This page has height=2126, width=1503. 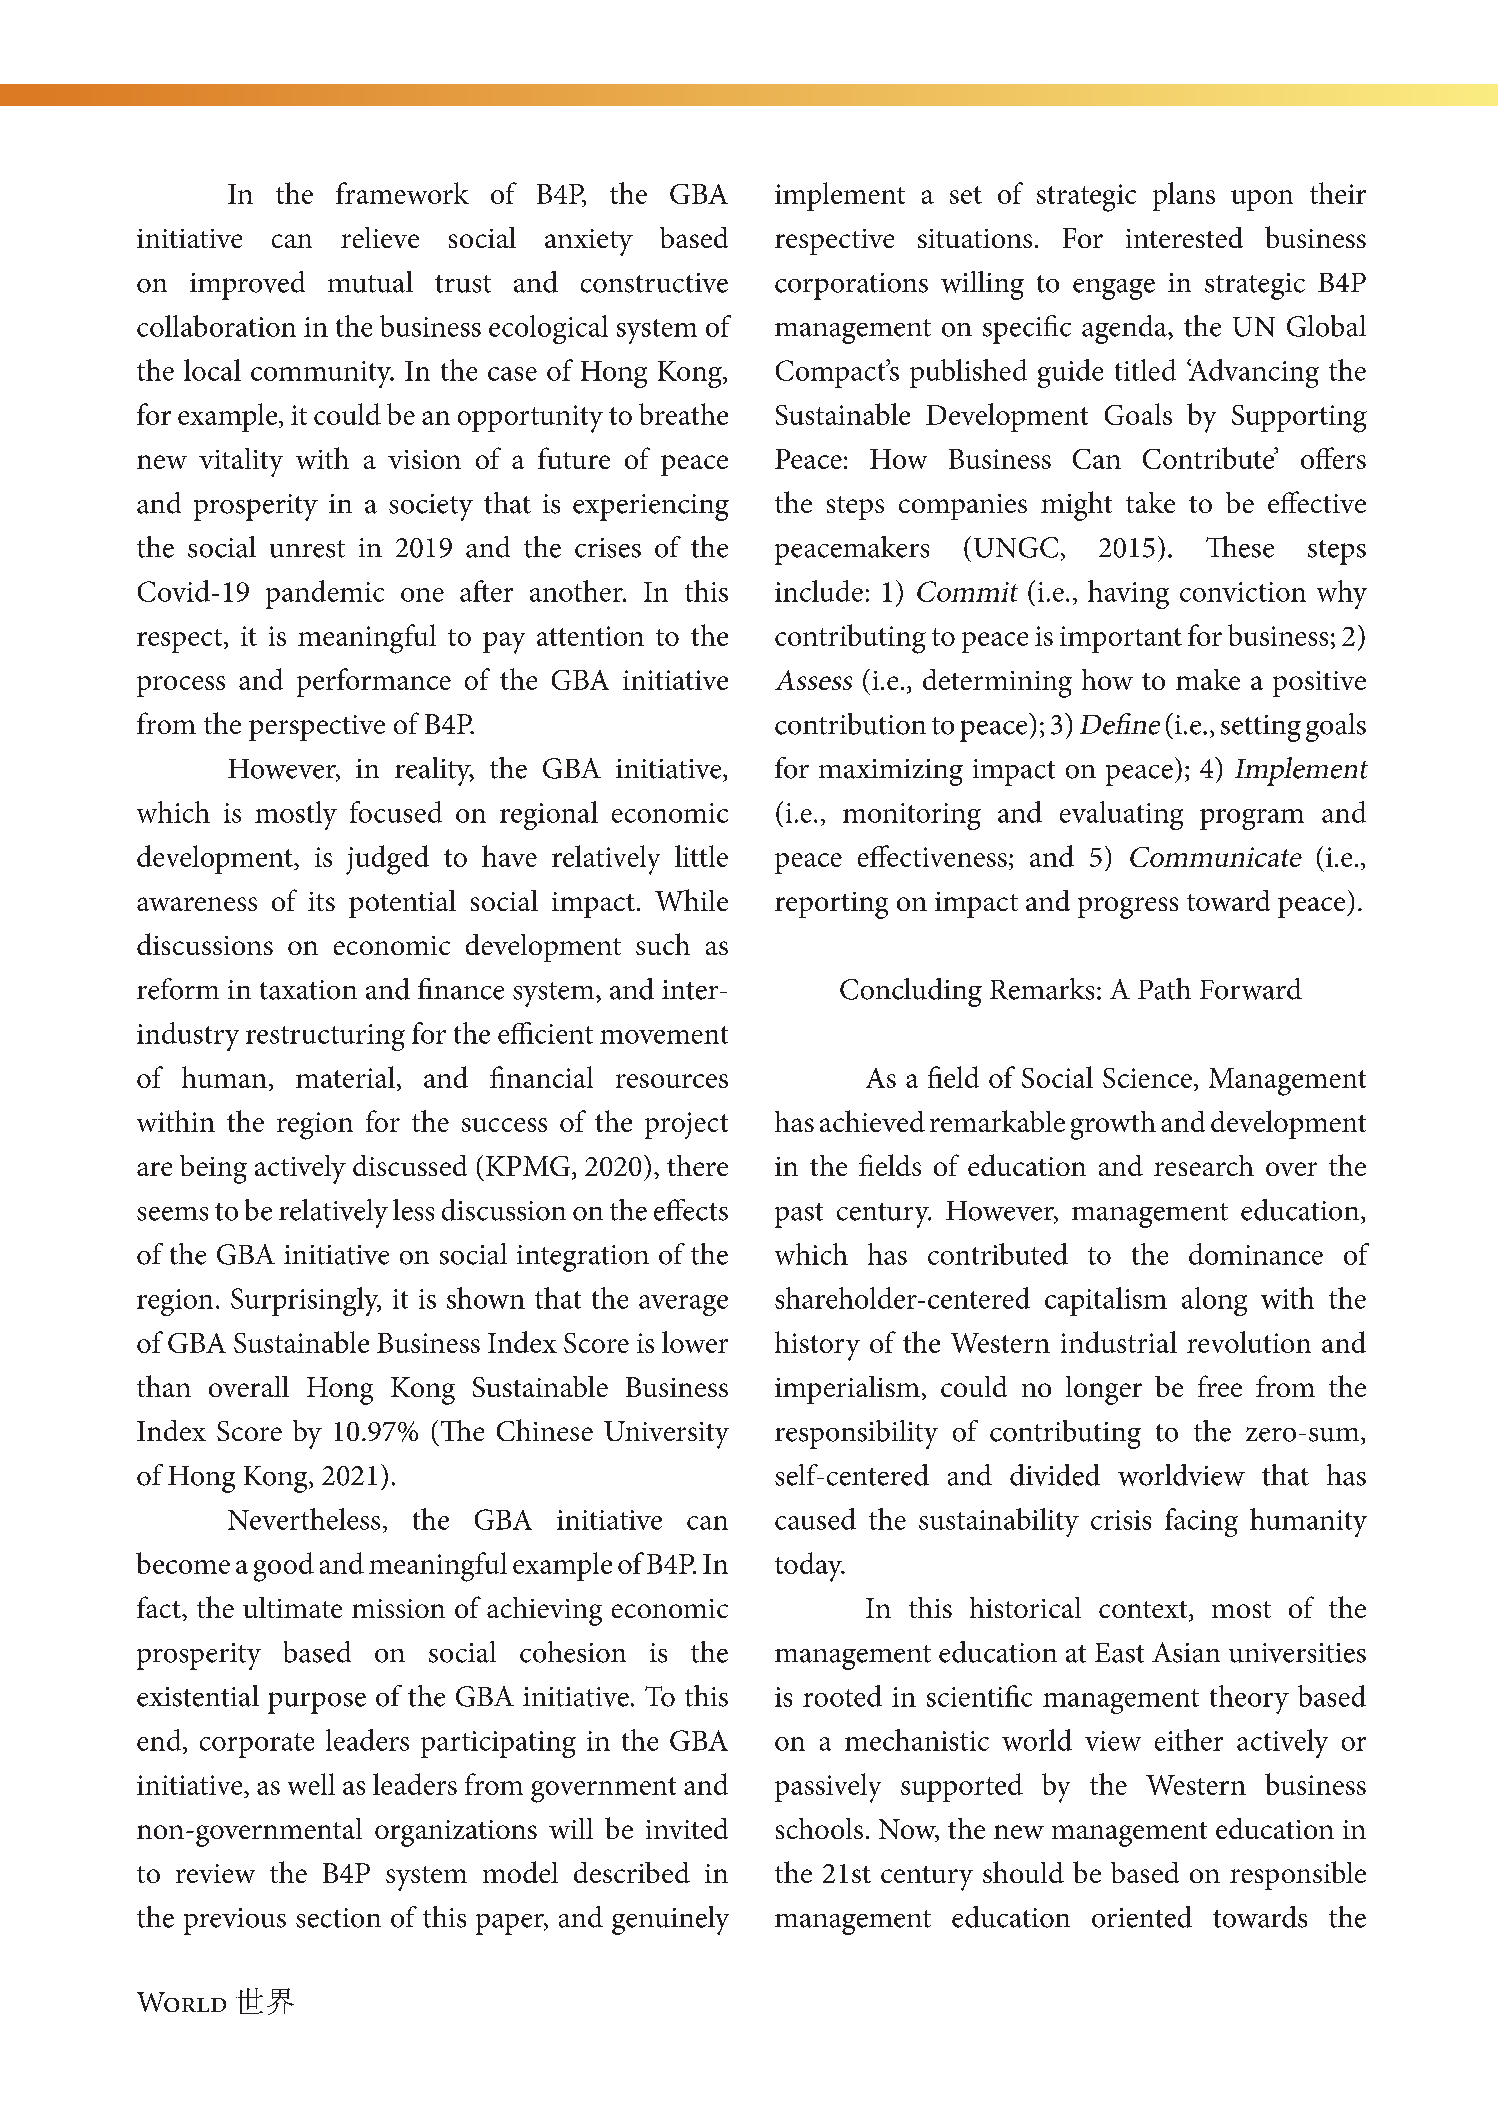 What do you see at coordinates (687, 1828) in the page?
I see `invited` at bounding box center [687, 1828].
